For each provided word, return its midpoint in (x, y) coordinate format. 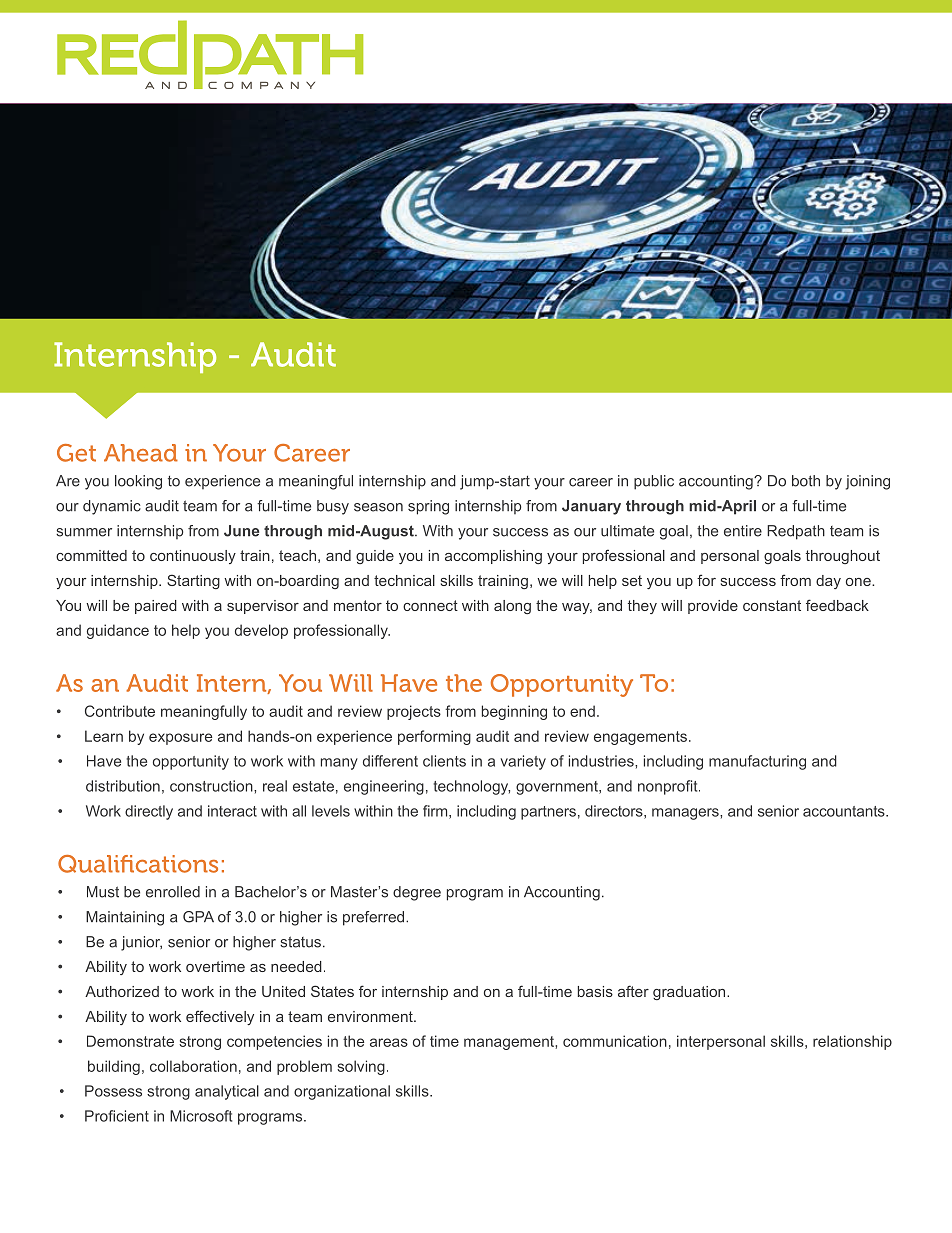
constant (772, 605)
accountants (845, 811)
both (806, 481)
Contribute (120, 711)
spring (428, 507)
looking (138, 482)
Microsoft (201, 1116)
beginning (514, 712)
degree (417, 893)
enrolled (173, 892)
